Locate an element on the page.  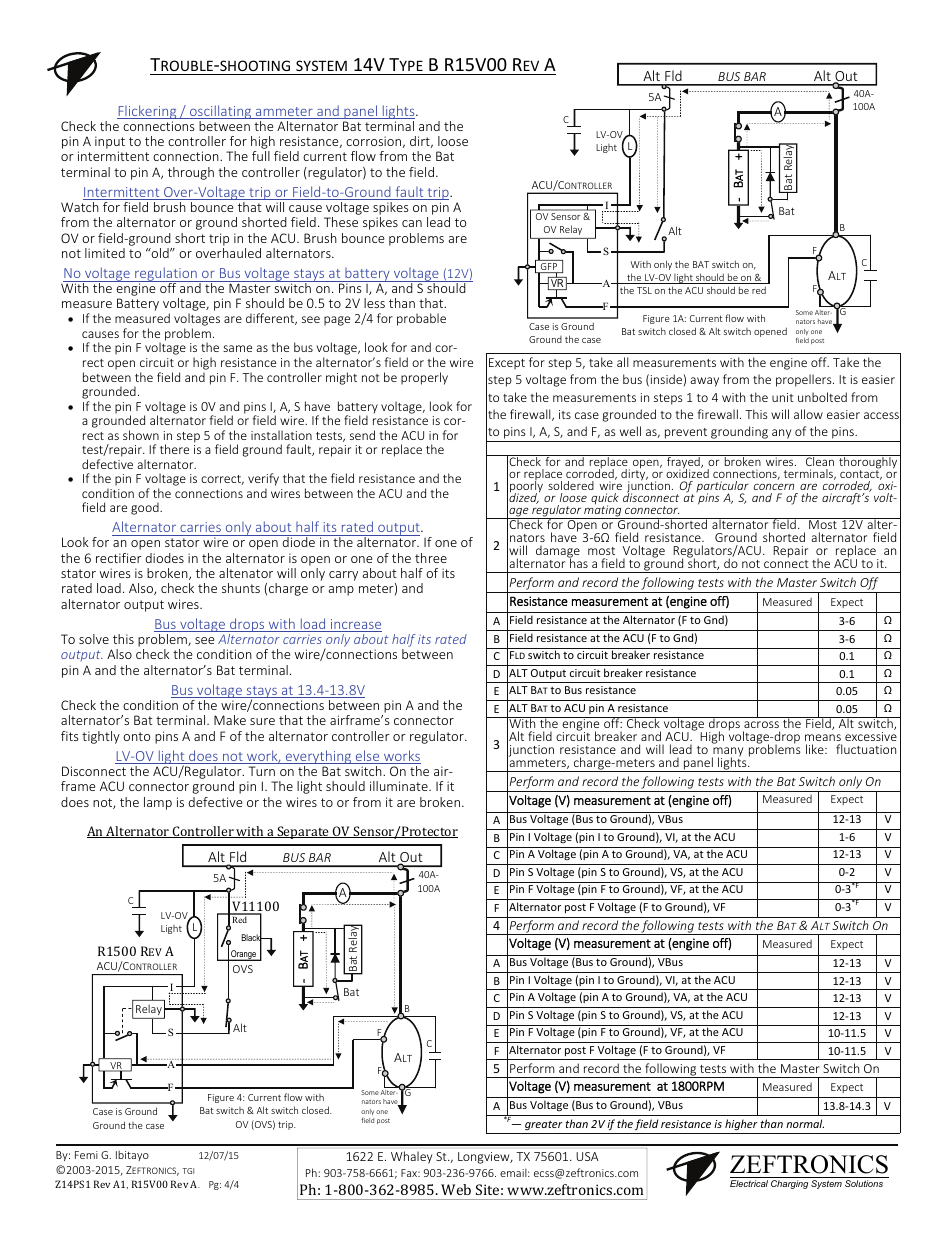
Charging is located at coordinates (789, 1184).
